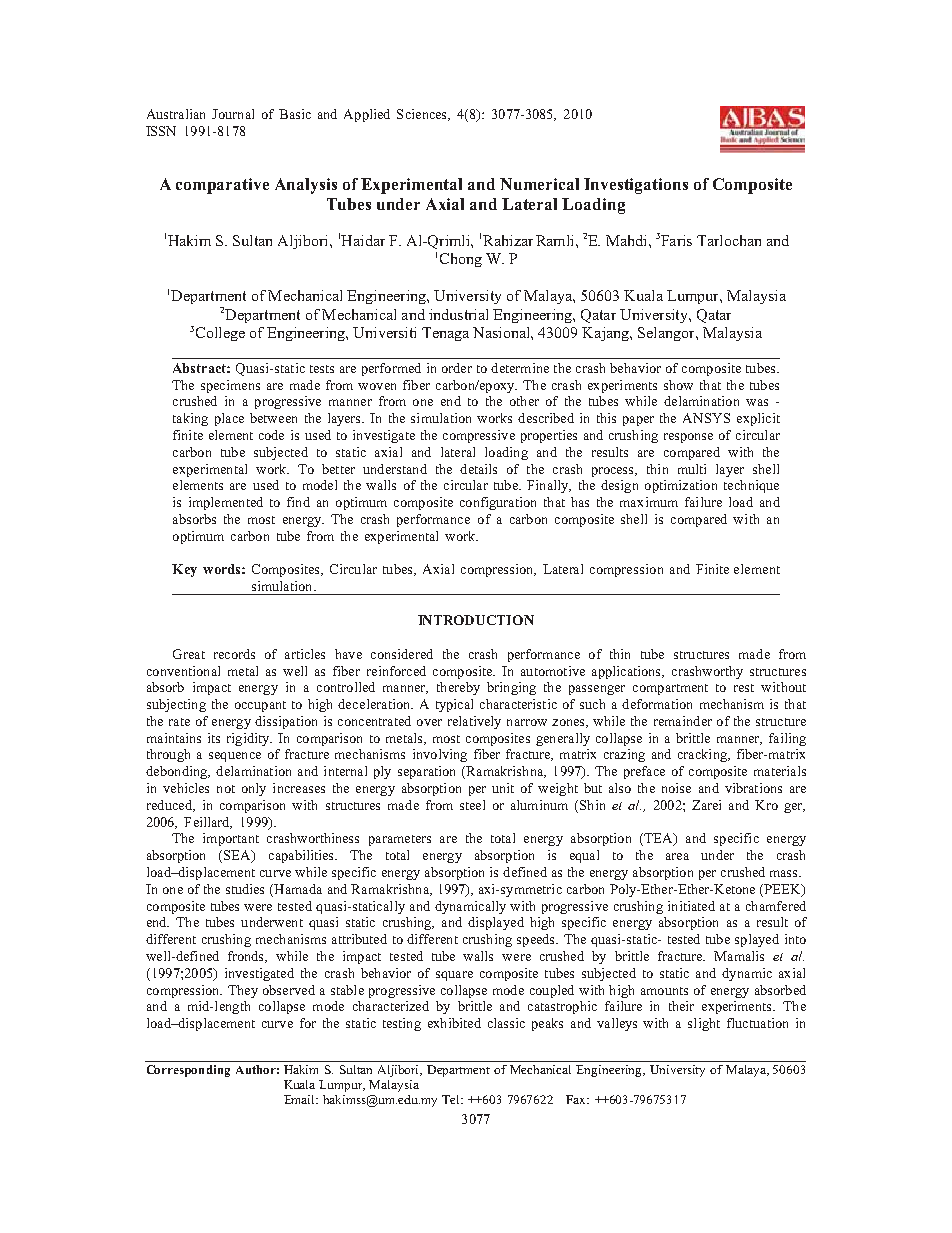  I want to click on involving, so click(440, 755).
